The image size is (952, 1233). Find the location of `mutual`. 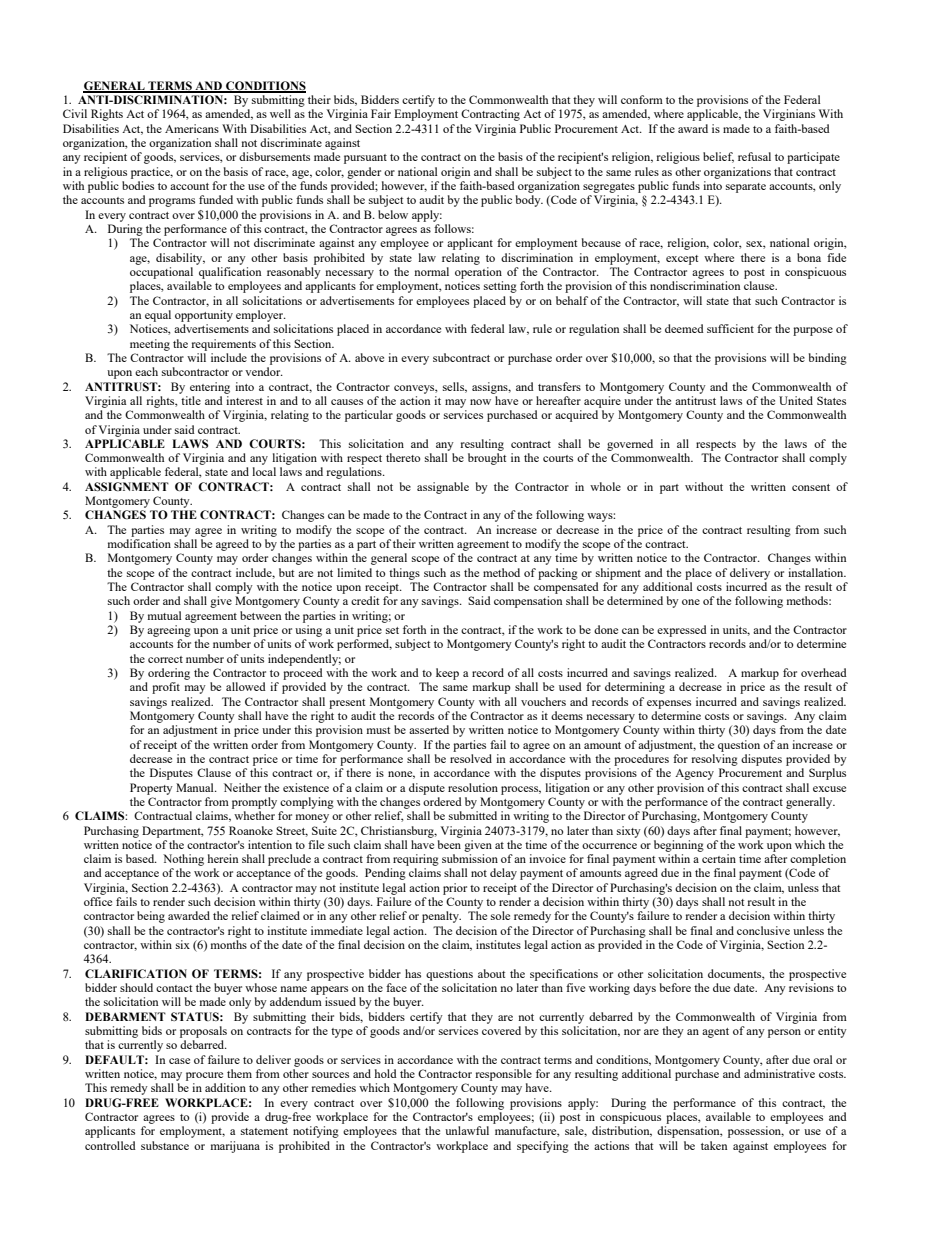

mutual is located at coordinates (165, 615).
